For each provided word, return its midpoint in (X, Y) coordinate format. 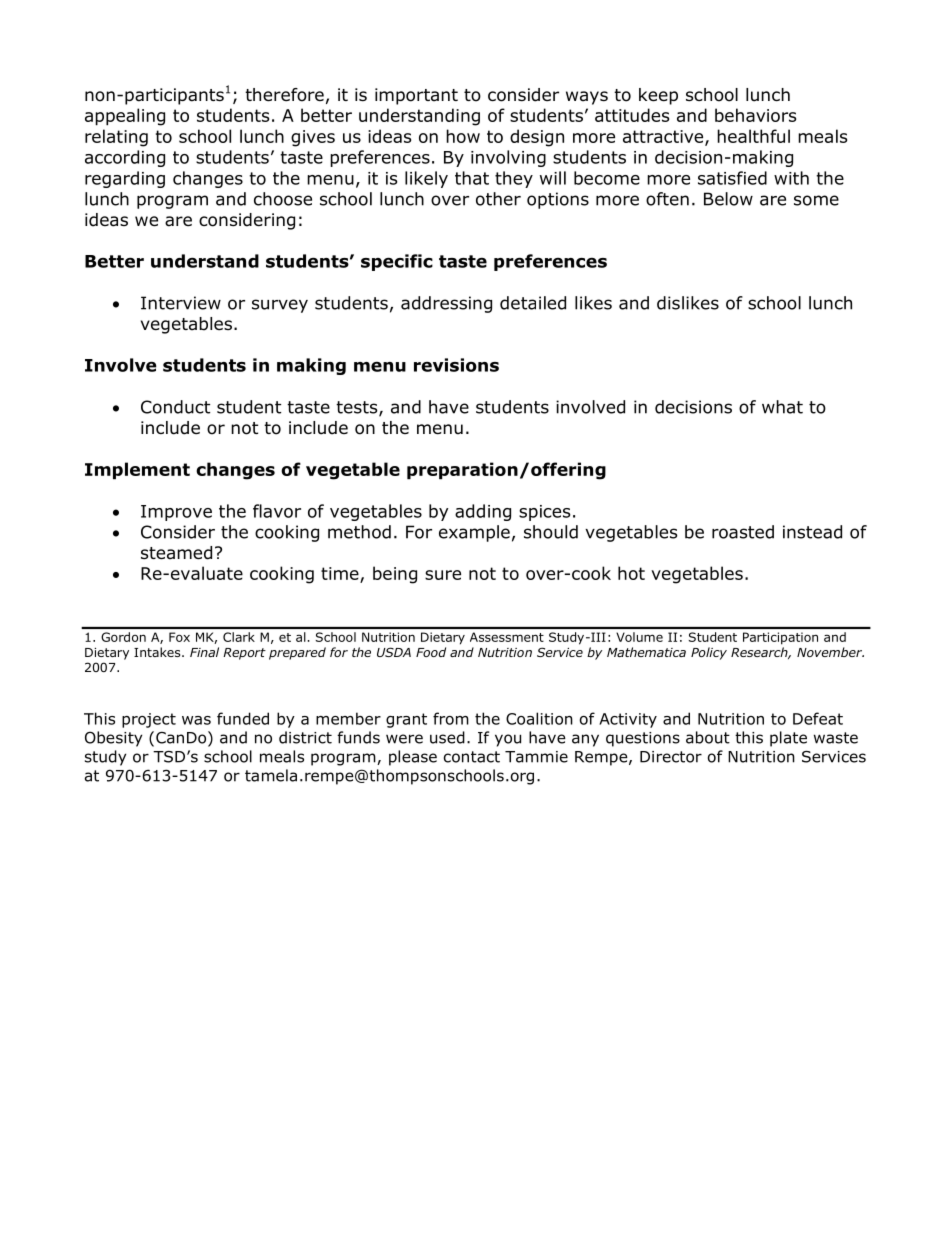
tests (358, 408)
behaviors (755, 115)
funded (243, 718)
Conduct (175, 407)
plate (788, 739)
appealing (125, 117)
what (782, 407)
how (463, 136)
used (447, 737)
